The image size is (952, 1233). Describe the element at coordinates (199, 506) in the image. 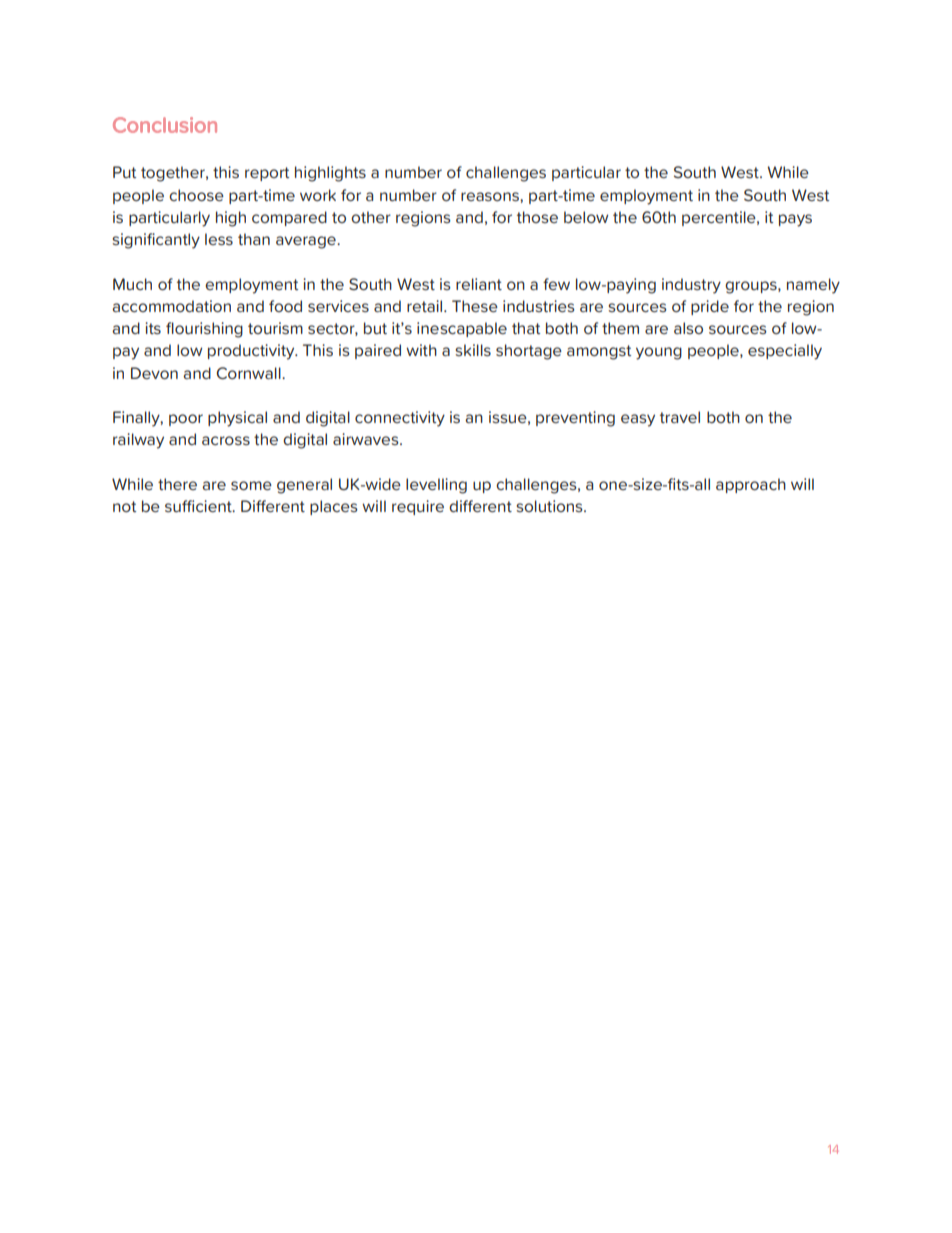

I see `sufficient` at that location.
